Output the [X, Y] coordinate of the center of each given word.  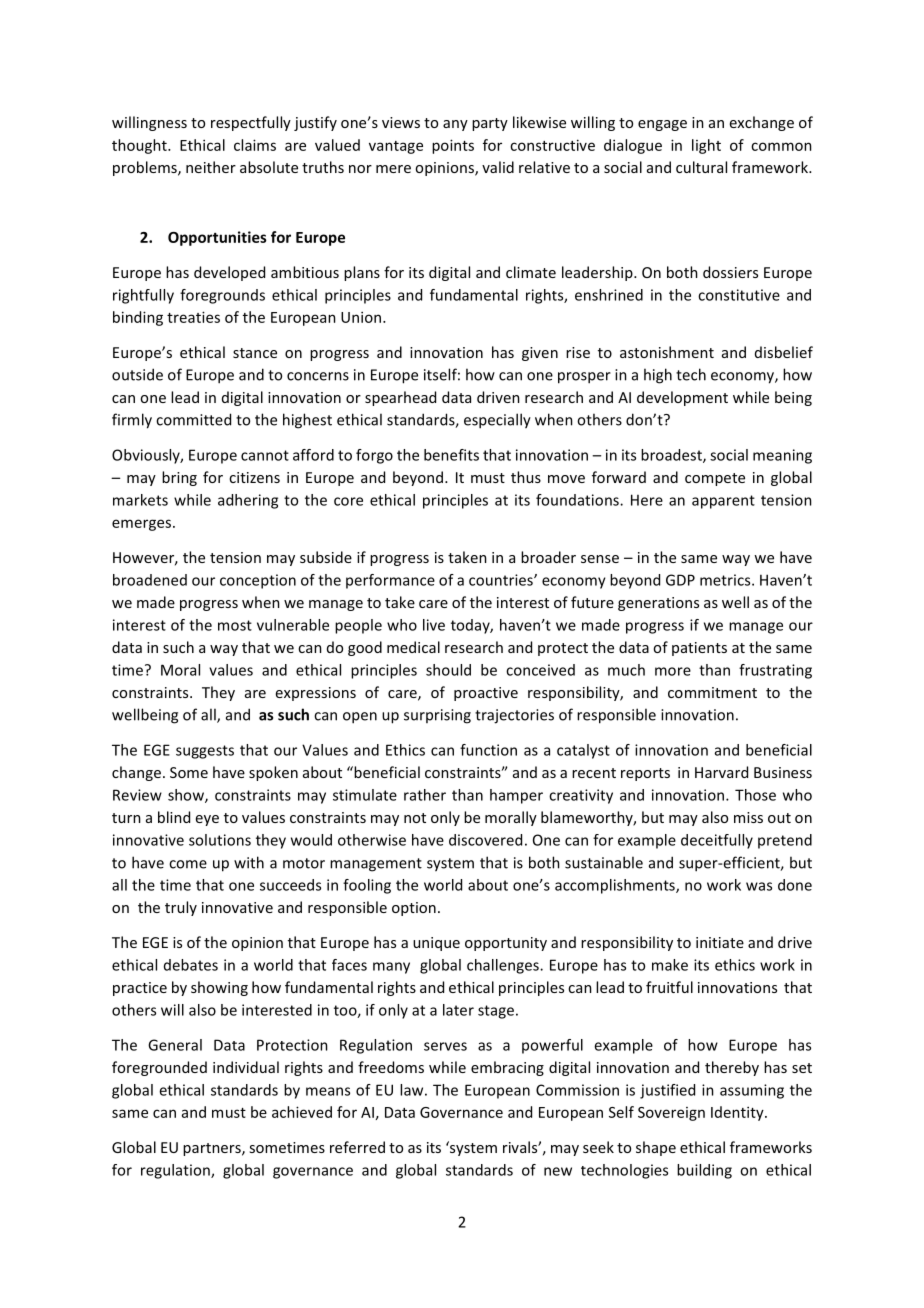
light [706, 146]
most [235, 625]
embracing [507, 1068]
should [448, 670]
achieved [302, 1112]
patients [699, 649]
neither [211, 167]
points [453, 146]
